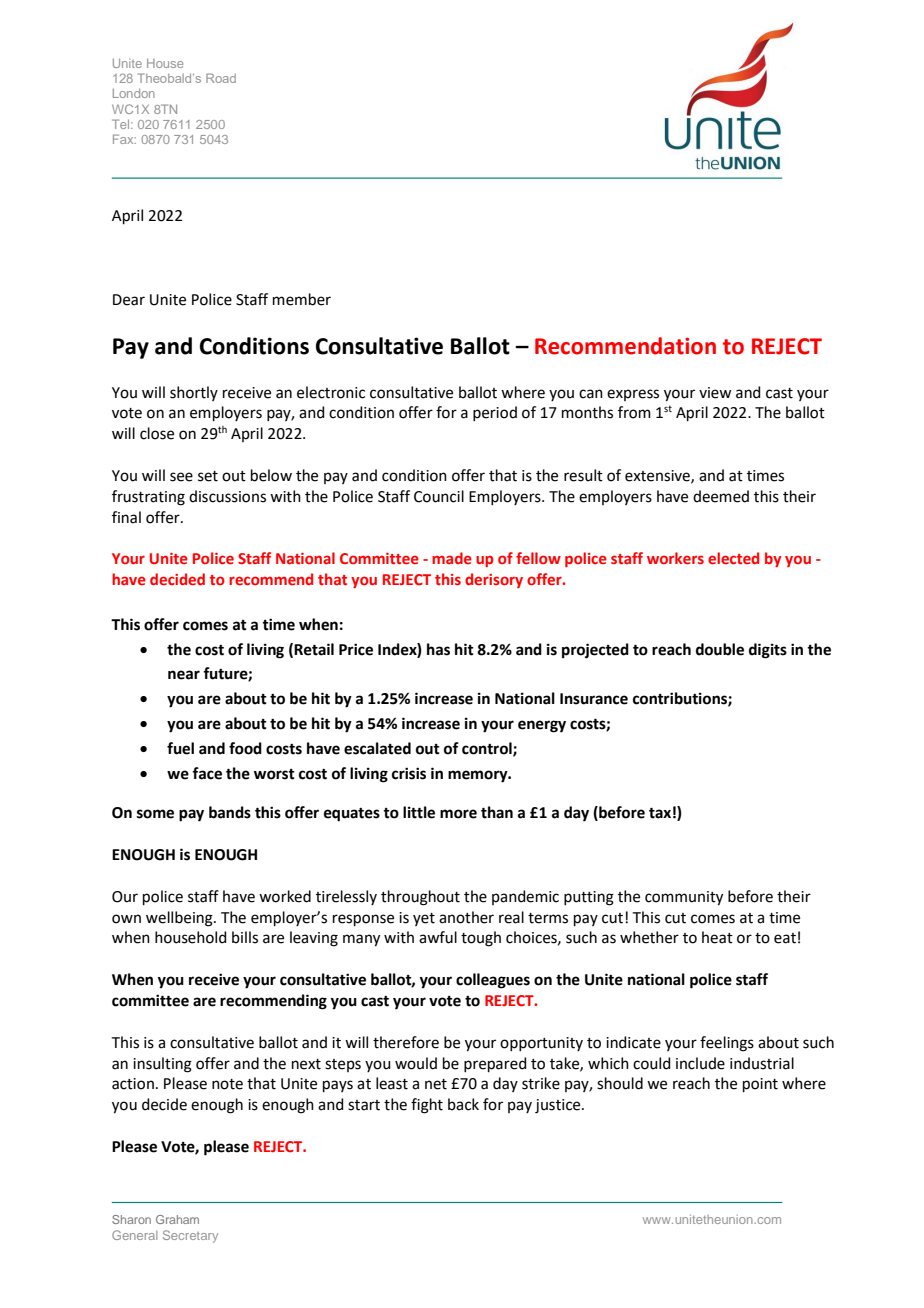  I want to click on Road, so click(221, 78).
